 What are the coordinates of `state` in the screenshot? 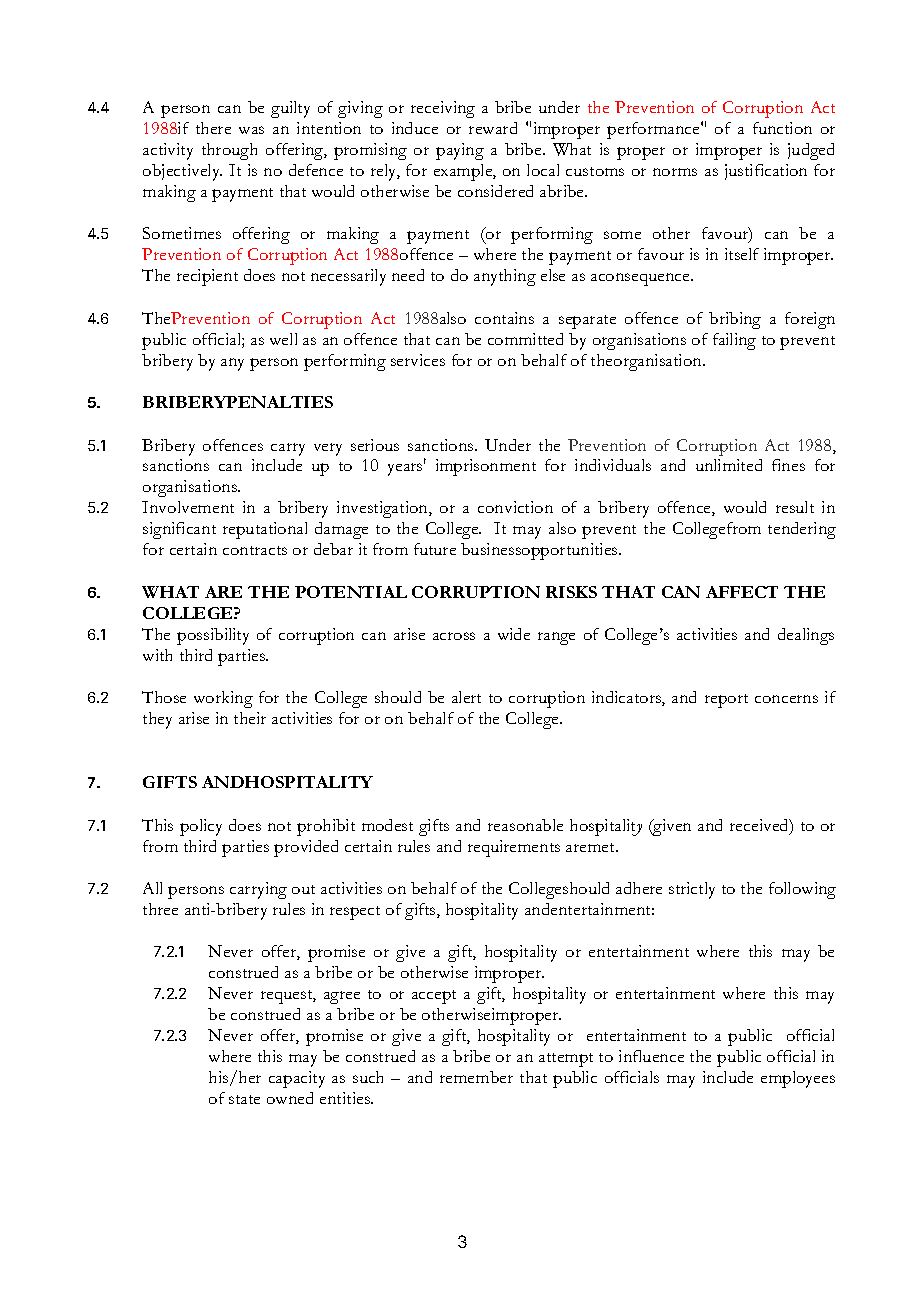 It's located at (244, 1099).
